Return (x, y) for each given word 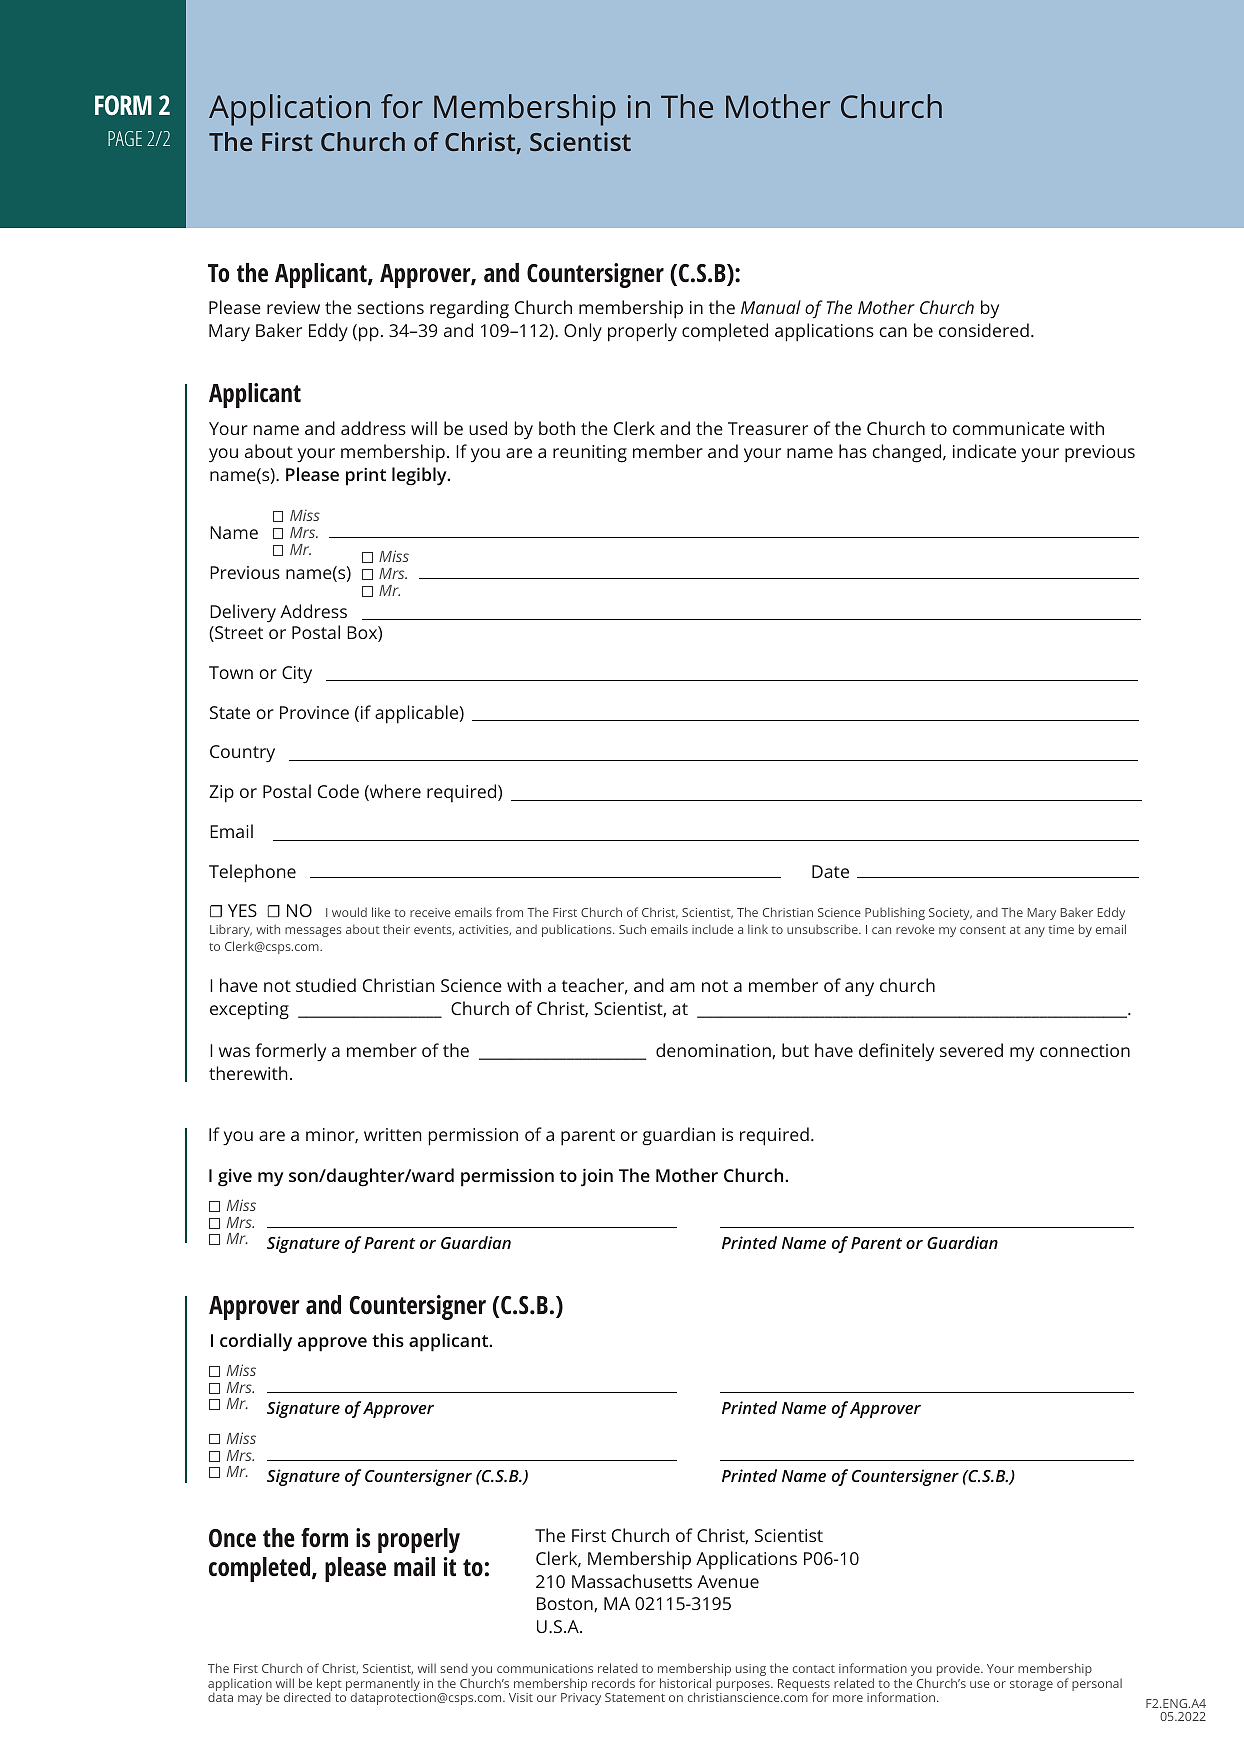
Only (583, 332)
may (250, 1700)
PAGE (125, 138)
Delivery (243, 613)
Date (830, 871)
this (388, 1340)
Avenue (728, 1581)
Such (632, 929)
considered (984, 330)
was (234, 1052)
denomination (714, 1051)
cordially (256, 1342)
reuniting (590, 454)
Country (242, 754)
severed (971, 1050)
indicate (984, 451)
